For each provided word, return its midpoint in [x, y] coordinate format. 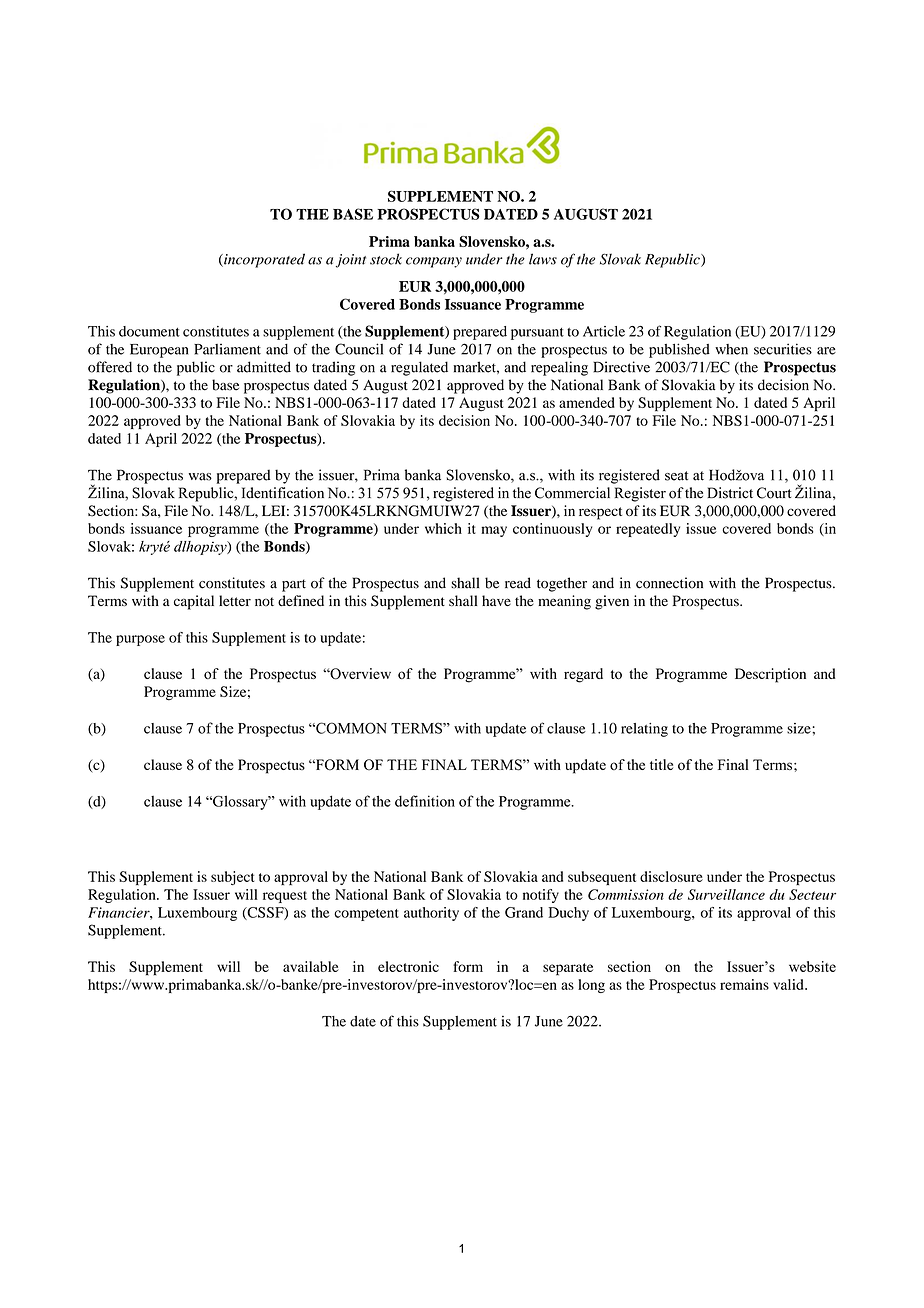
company [434, 262]
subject [232, 878]
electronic [408, 966]
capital [194, 602]
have [496, 600]
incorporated [263, 260]
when [731, 349]
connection [669, 583]
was [200, 477]
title [661, 764]
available [311, 966]
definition [425, 801]
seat [676, 476]
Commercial [572, 493]
